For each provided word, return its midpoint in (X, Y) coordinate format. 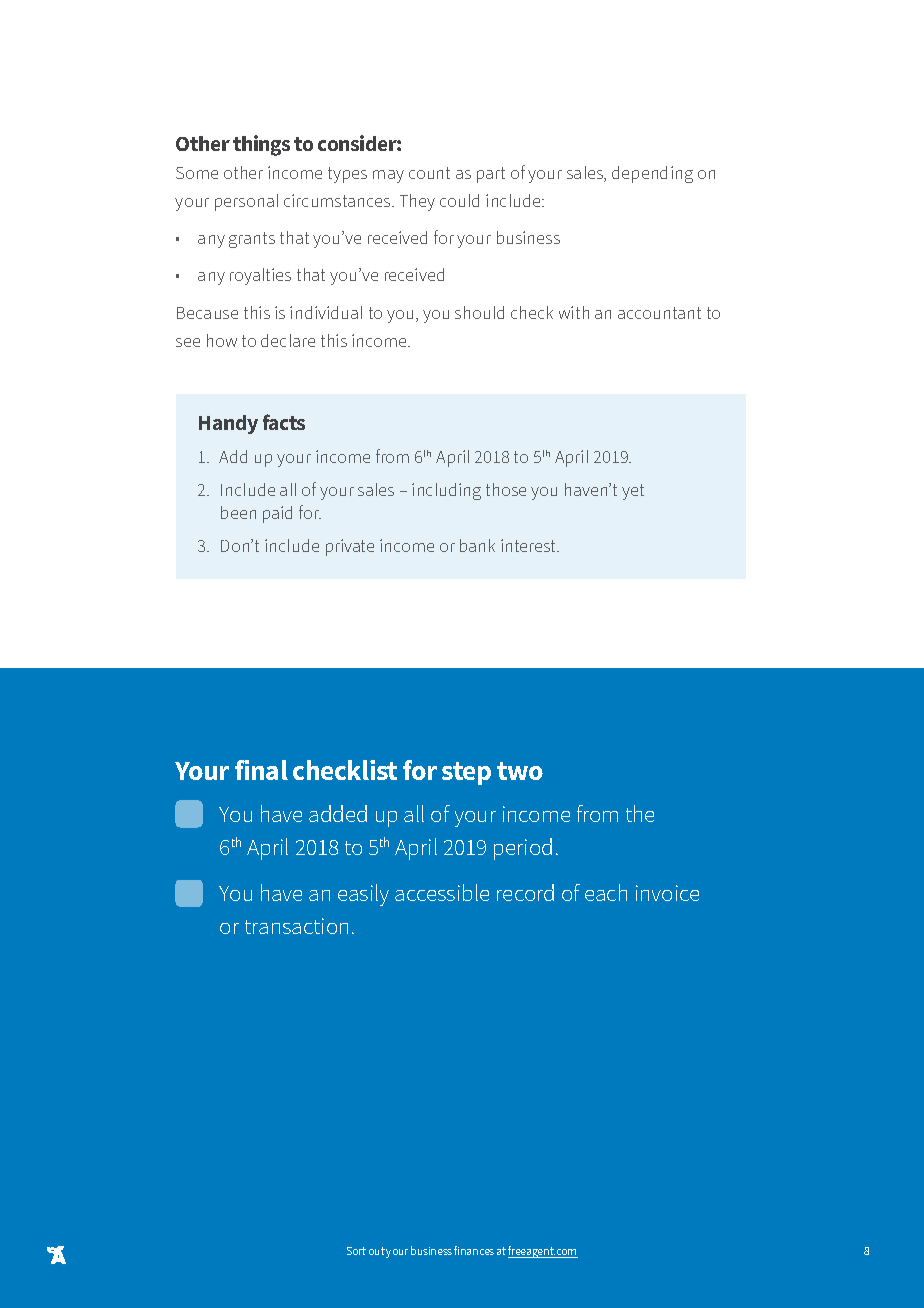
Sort (356, 1251)
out (377, 1251)
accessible (442, 892)
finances (474, 1250)
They (417, 202)
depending (652, 174)
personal (246, 202)
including (446, 491)
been (238, 512)
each (606, 892)
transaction (296, 926)
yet (633, 492)
